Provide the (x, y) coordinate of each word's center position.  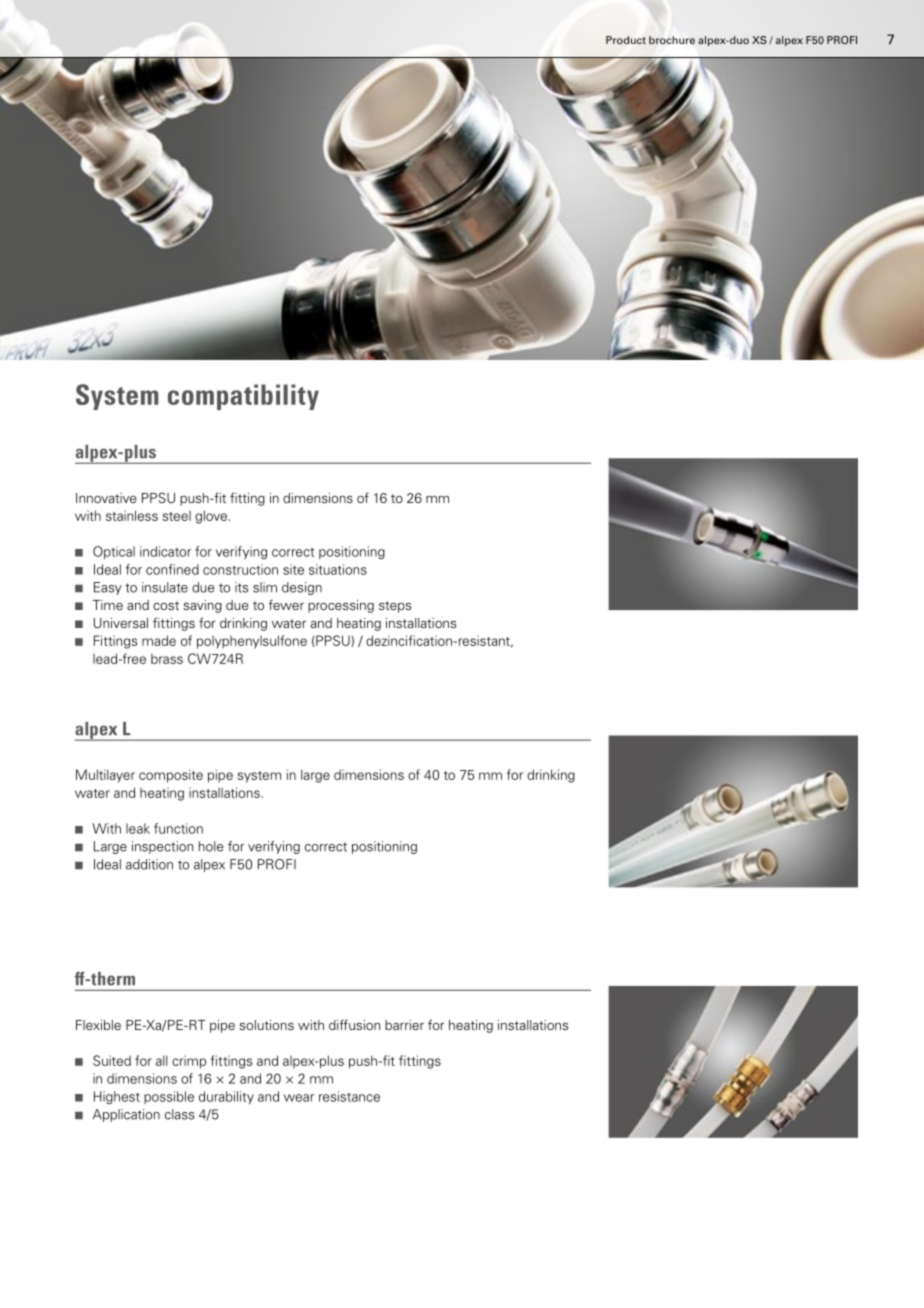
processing (341, 606)
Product (626, 40)
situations (338, 569)
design (302, 588)
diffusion (354, 1024)
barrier (404, 1025)
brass (167, 659)
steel (177, 516)
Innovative (106, 498)
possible (169, 1097)
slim (265, 587)
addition (149, 864)
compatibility (243, 397)
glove (211, 517)
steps (395, 607)
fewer (286, 604)
